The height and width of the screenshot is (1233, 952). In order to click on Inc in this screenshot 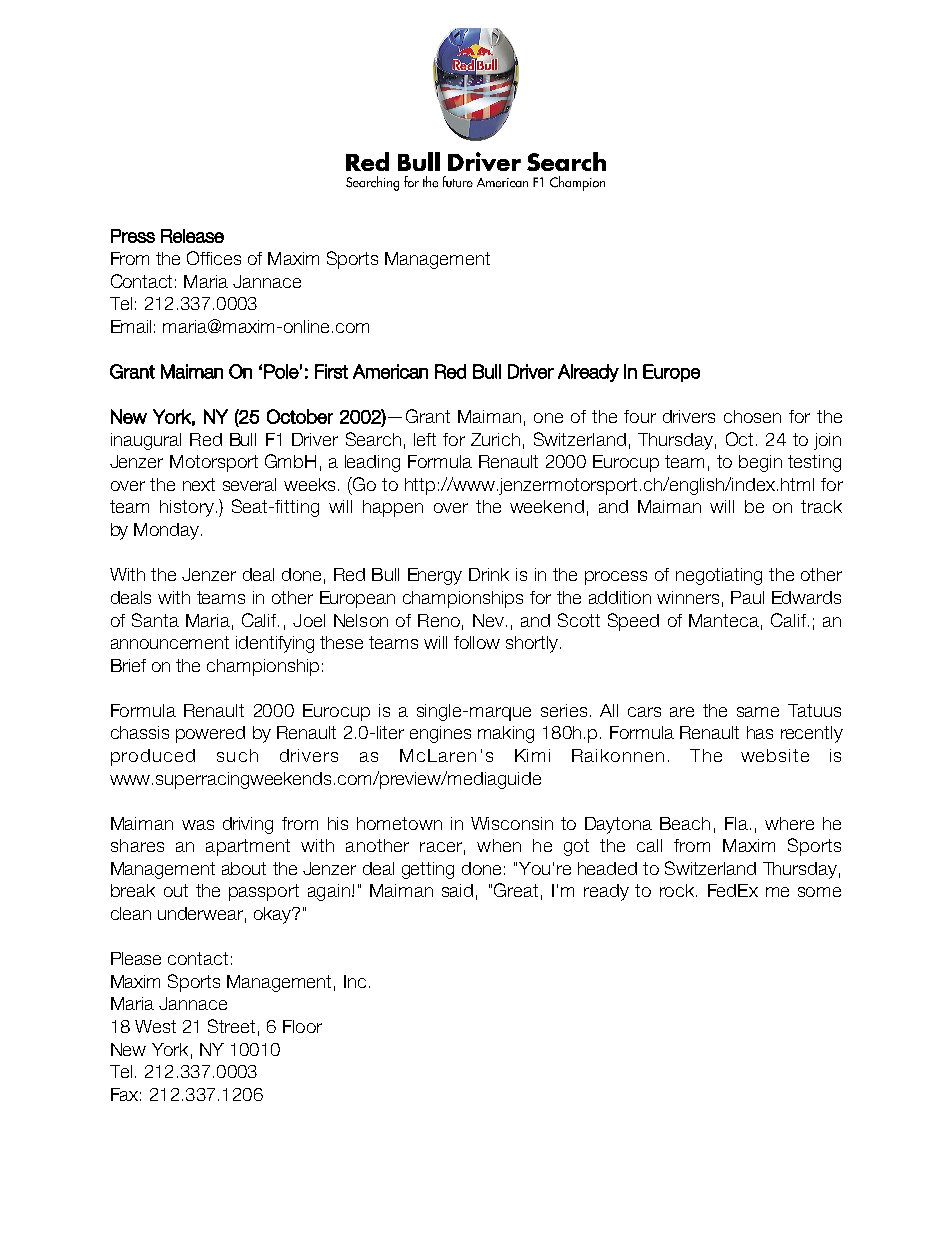, I will do `click(355, 981)`.
